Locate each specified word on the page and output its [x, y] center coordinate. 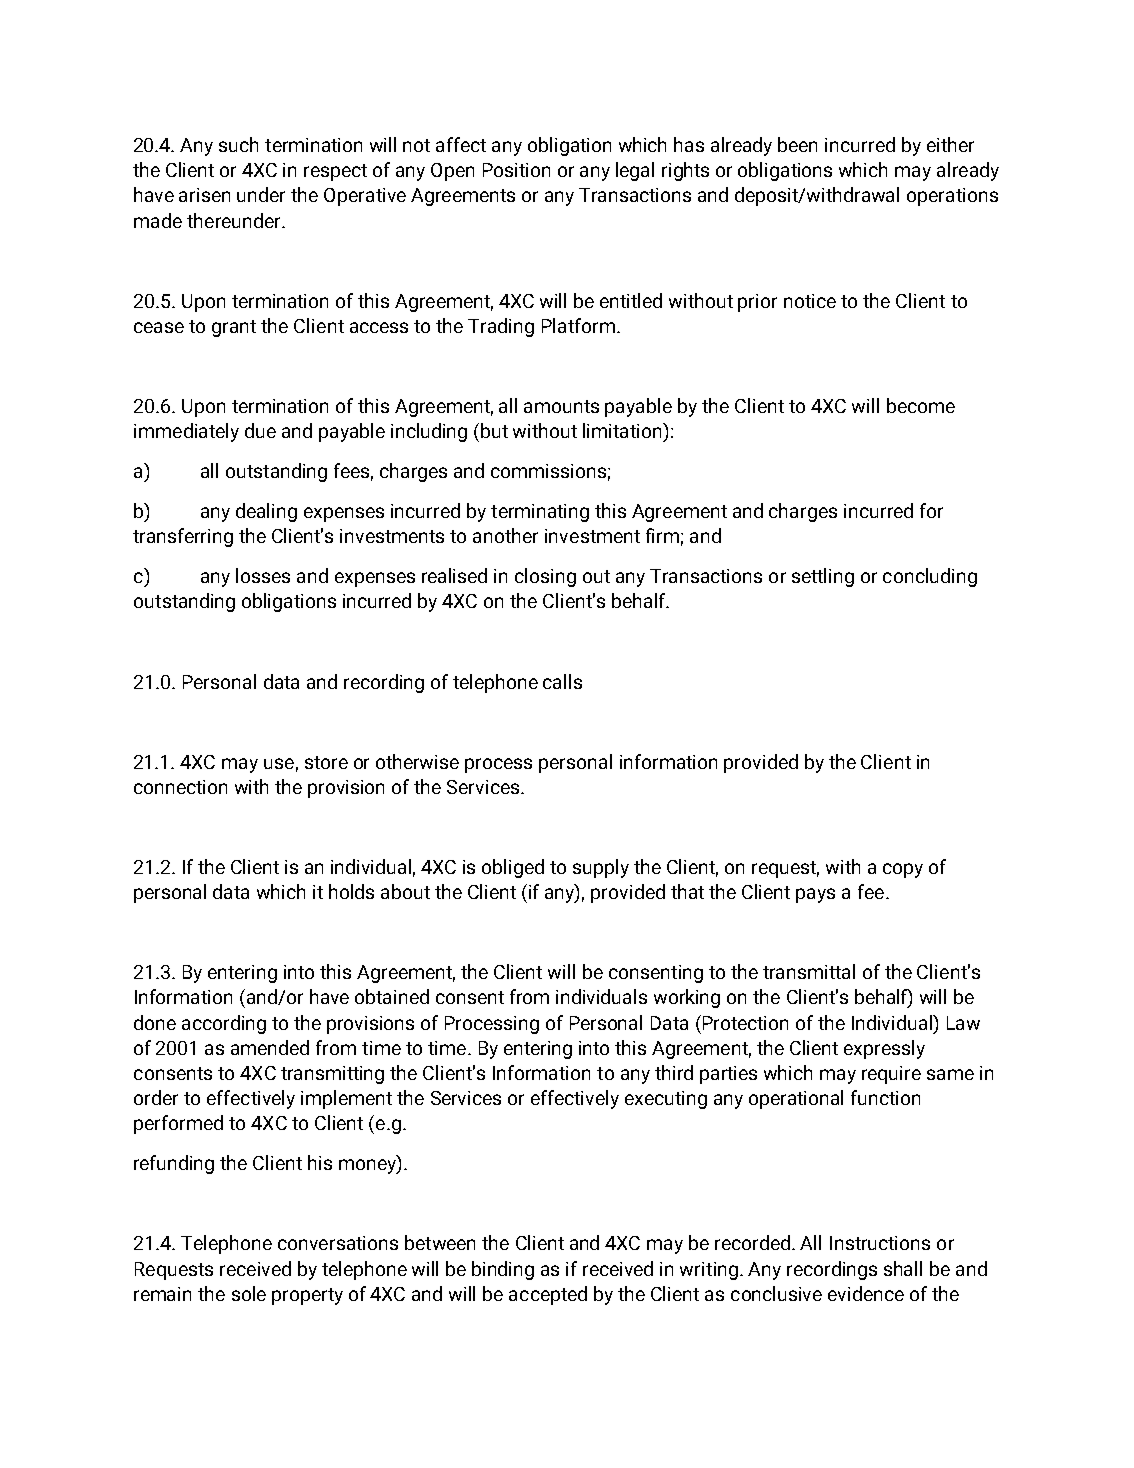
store [326, 762]
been [797, 144]
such [238, 144]
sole [249, 1293]
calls [562, 681]
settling [823, 577]
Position [516, 170]
